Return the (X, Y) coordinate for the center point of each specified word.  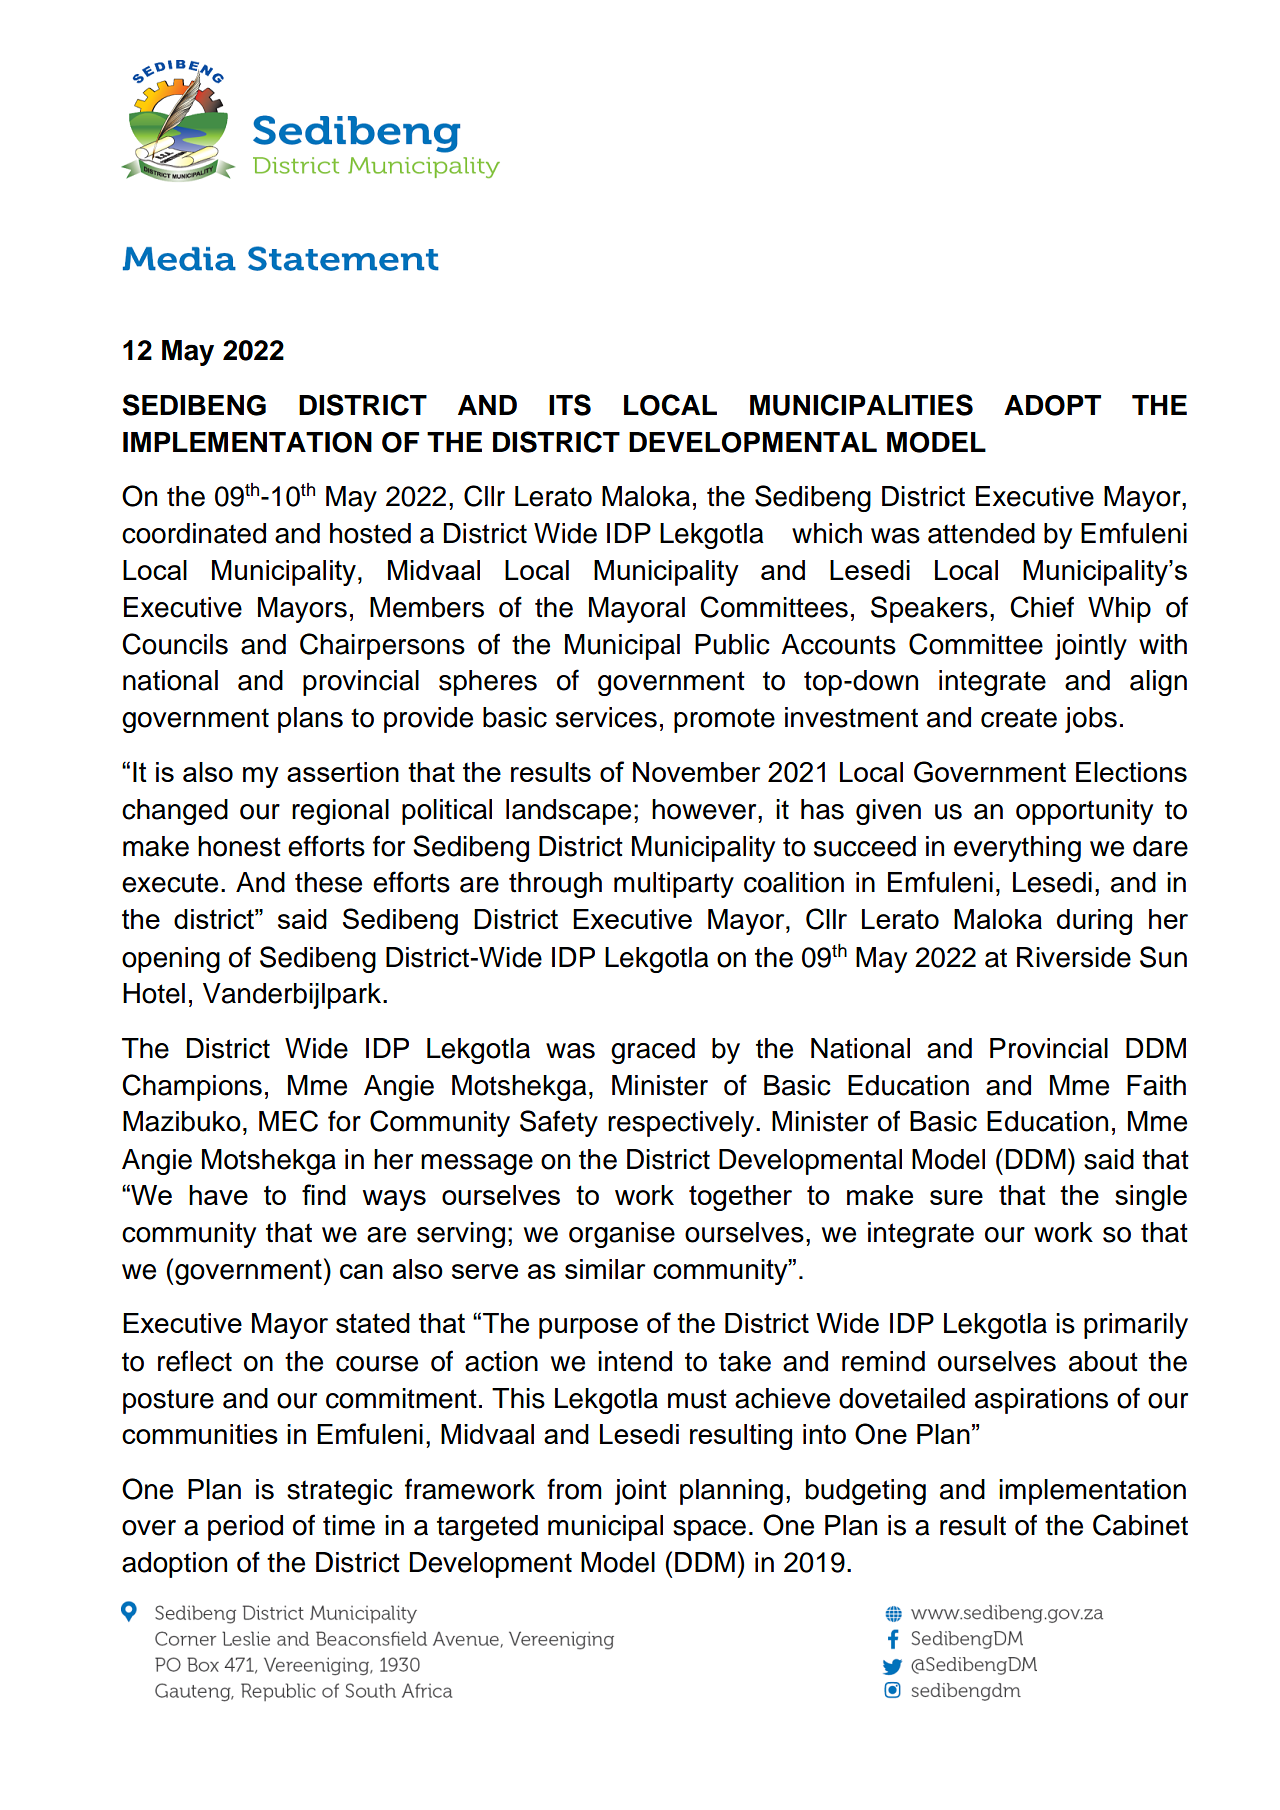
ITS (570, 405)
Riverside (1074, 957)
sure (956, 1197)
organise (622, 1235)
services (606, 717)
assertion (343, 772)
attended (981, 533)
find (324, 1194)
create (1019, 718)
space (709, 1530)
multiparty (674, 885)
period (245, 1528)
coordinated (194, 533)
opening (171, 960)
